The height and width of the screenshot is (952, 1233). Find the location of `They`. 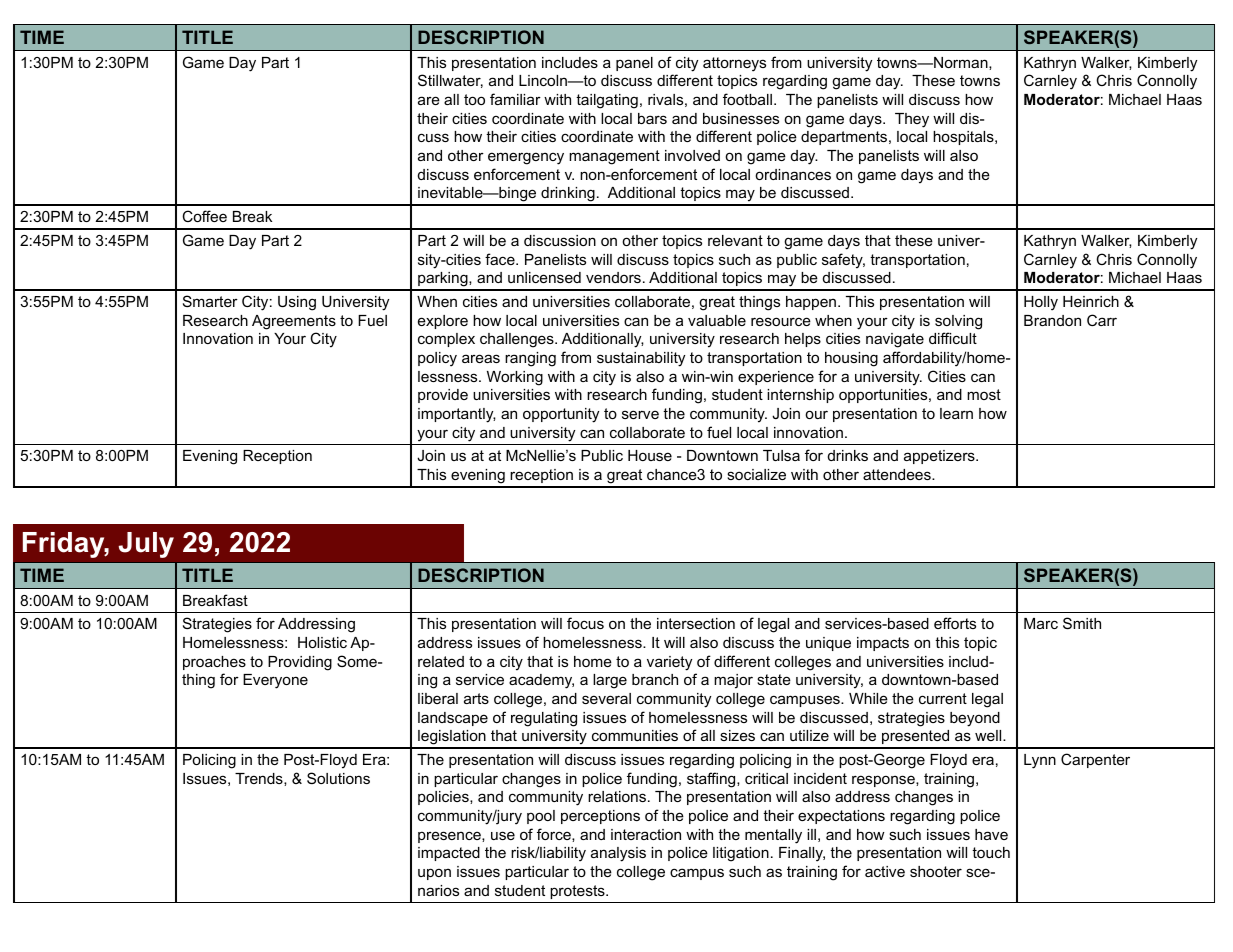

They is located at coordinates (912, 120).
